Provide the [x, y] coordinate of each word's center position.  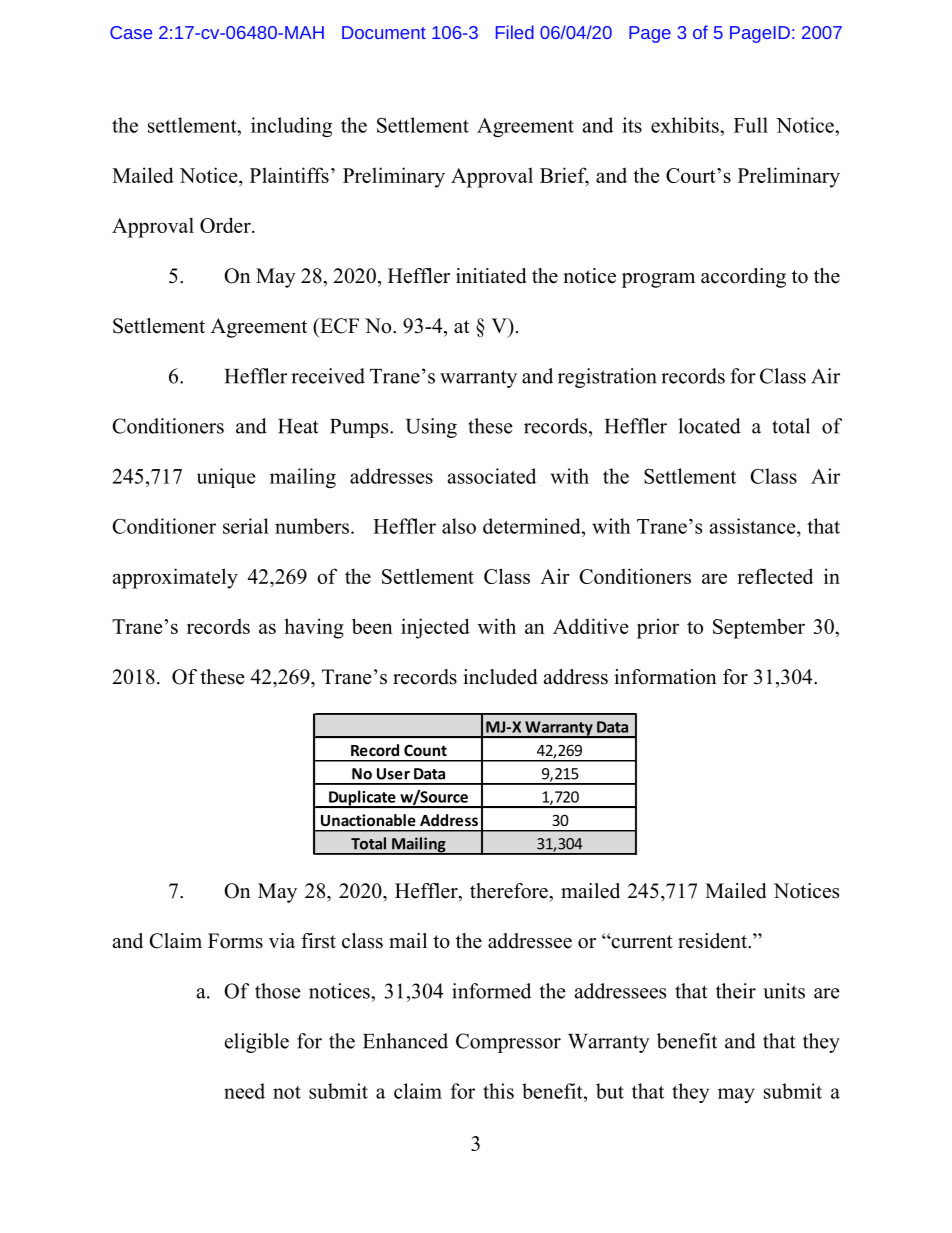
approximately [175, 578]
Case [131, 32]
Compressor [508, 1043]
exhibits [686, 125]
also [459, 526]
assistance [754, 526]
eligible [257, 1043]
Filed [515, 32]
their [736, 991]
